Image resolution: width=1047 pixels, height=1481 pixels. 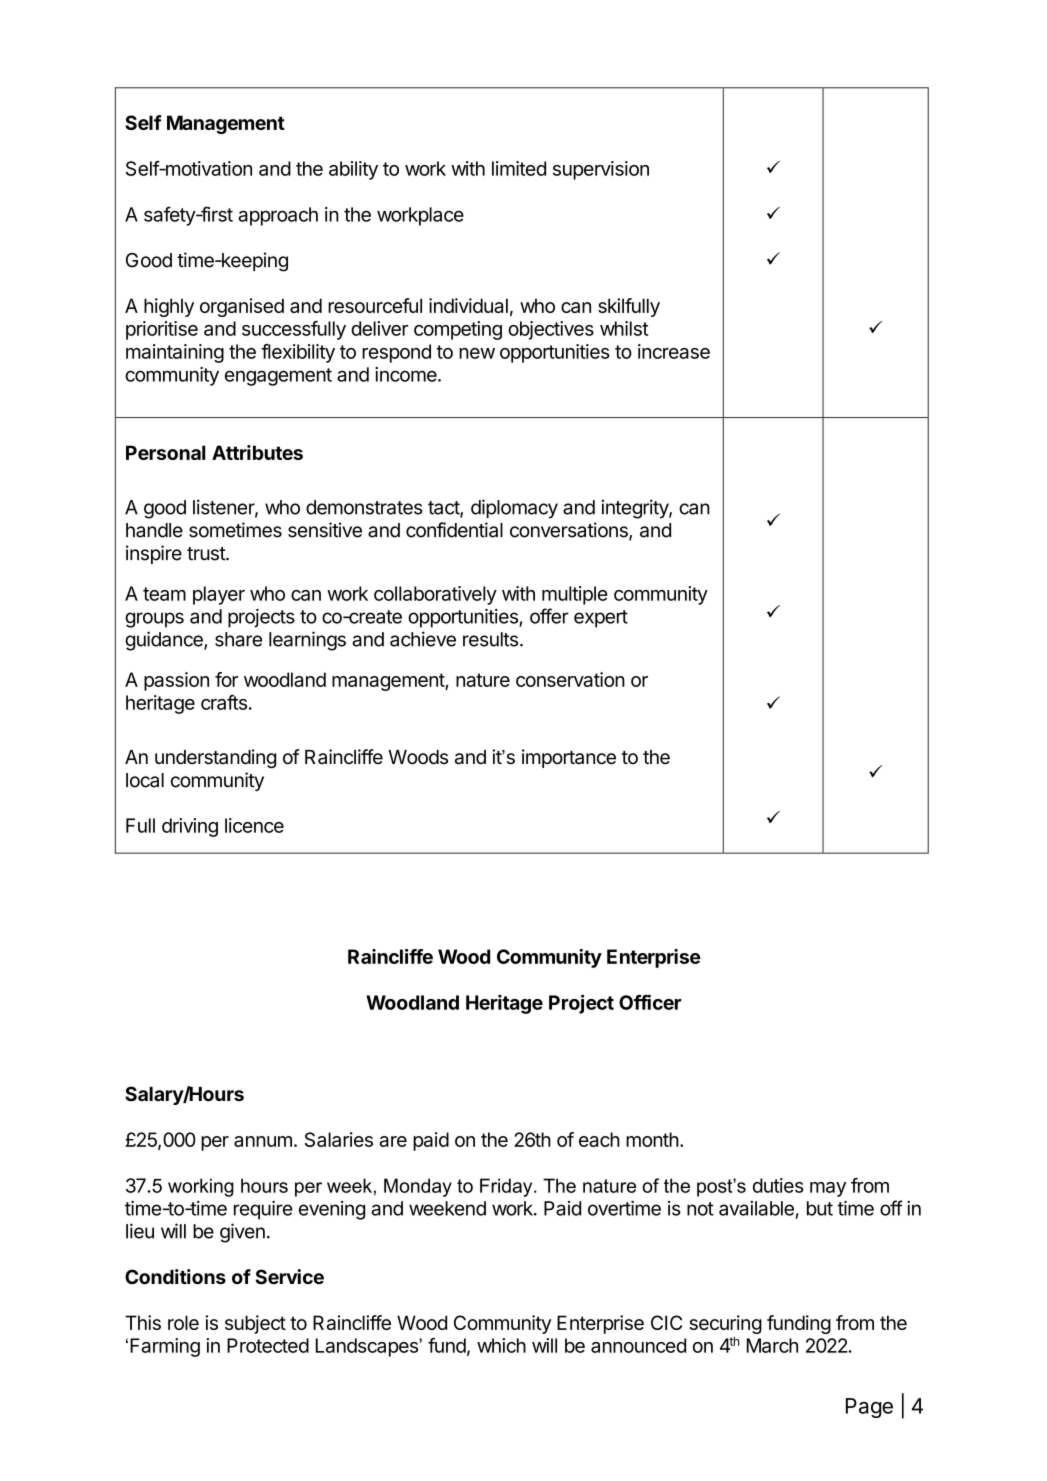 What do you see at coordinates (652, 1139) in the document?
I see `month` at bounding box center [652, 1139].
